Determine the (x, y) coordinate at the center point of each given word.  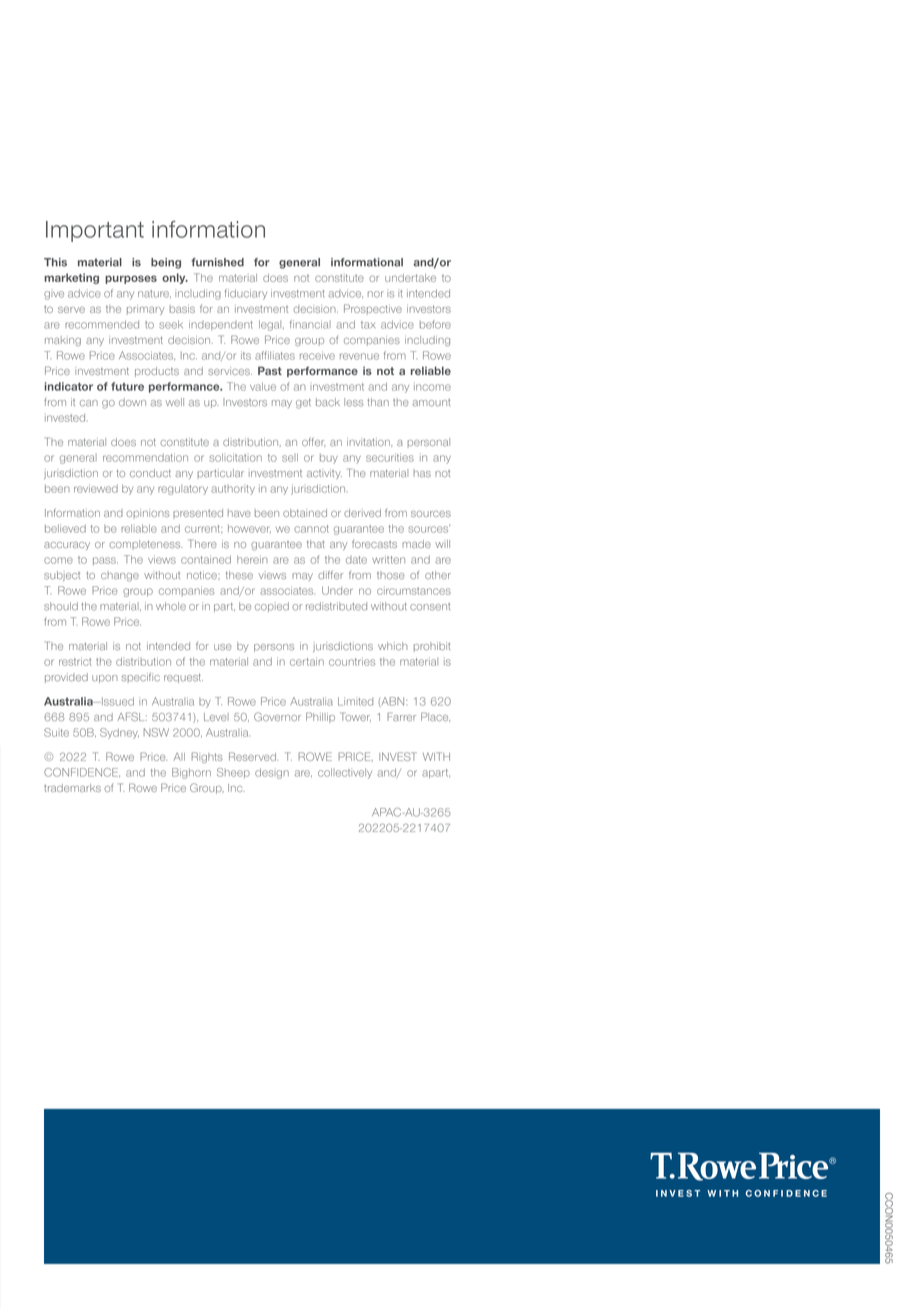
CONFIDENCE (82, 772)
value (263, 386)
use (223, 647)
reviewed (96, 488)
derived (362, 513)
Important (95, 231)
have (239, 513)
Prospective (373, 309)
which (393, 646)
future (127, 386)
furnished (217, 262)
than (378, 402)
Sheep (233, 773)
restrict (75, 661)
